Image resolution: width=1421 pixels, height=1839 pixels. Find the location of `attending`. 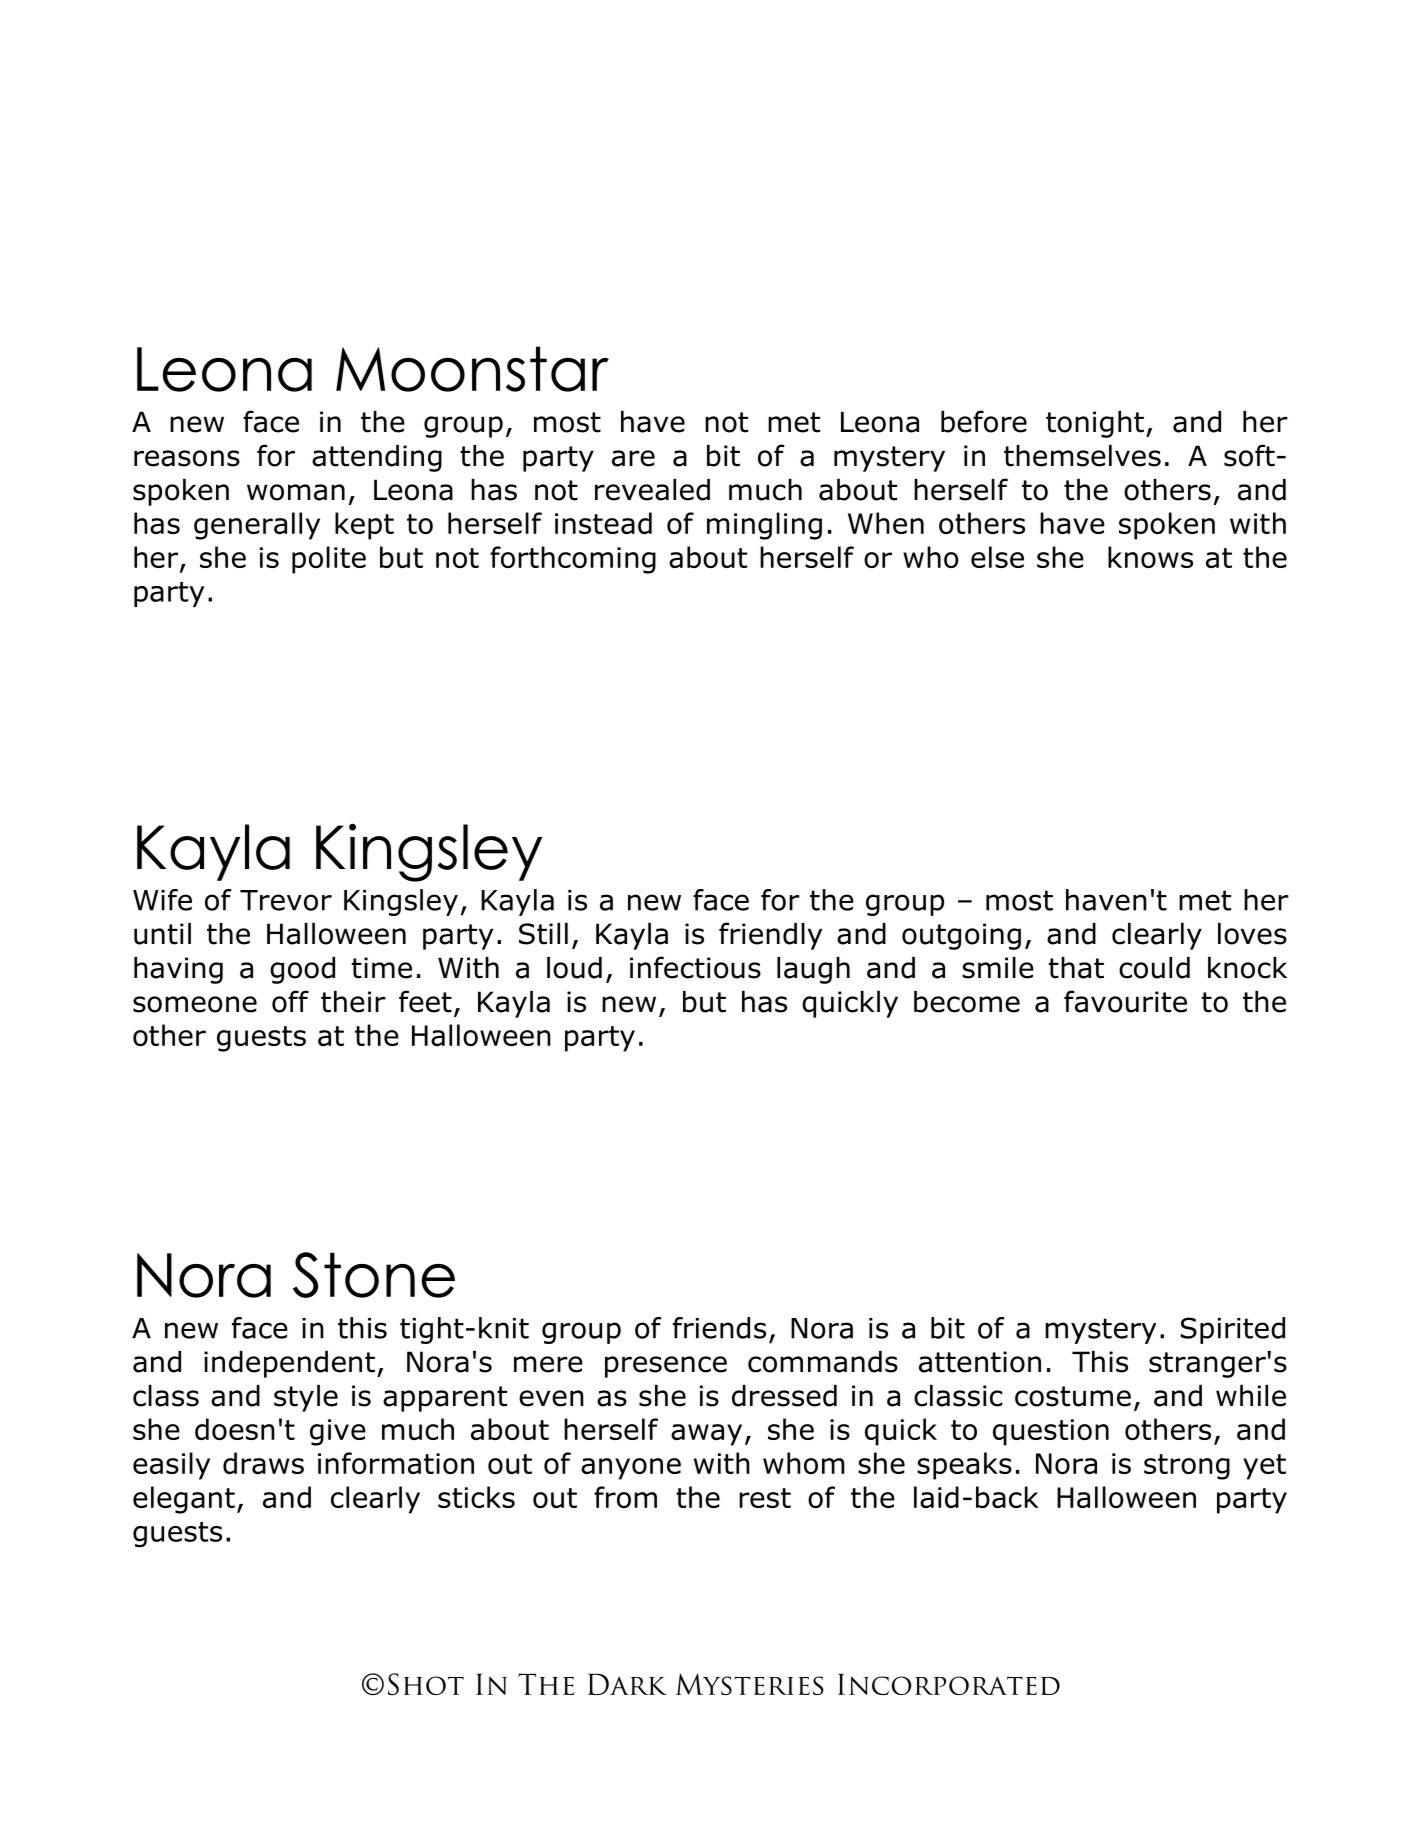

attending is located at coordinates (377, 458).
